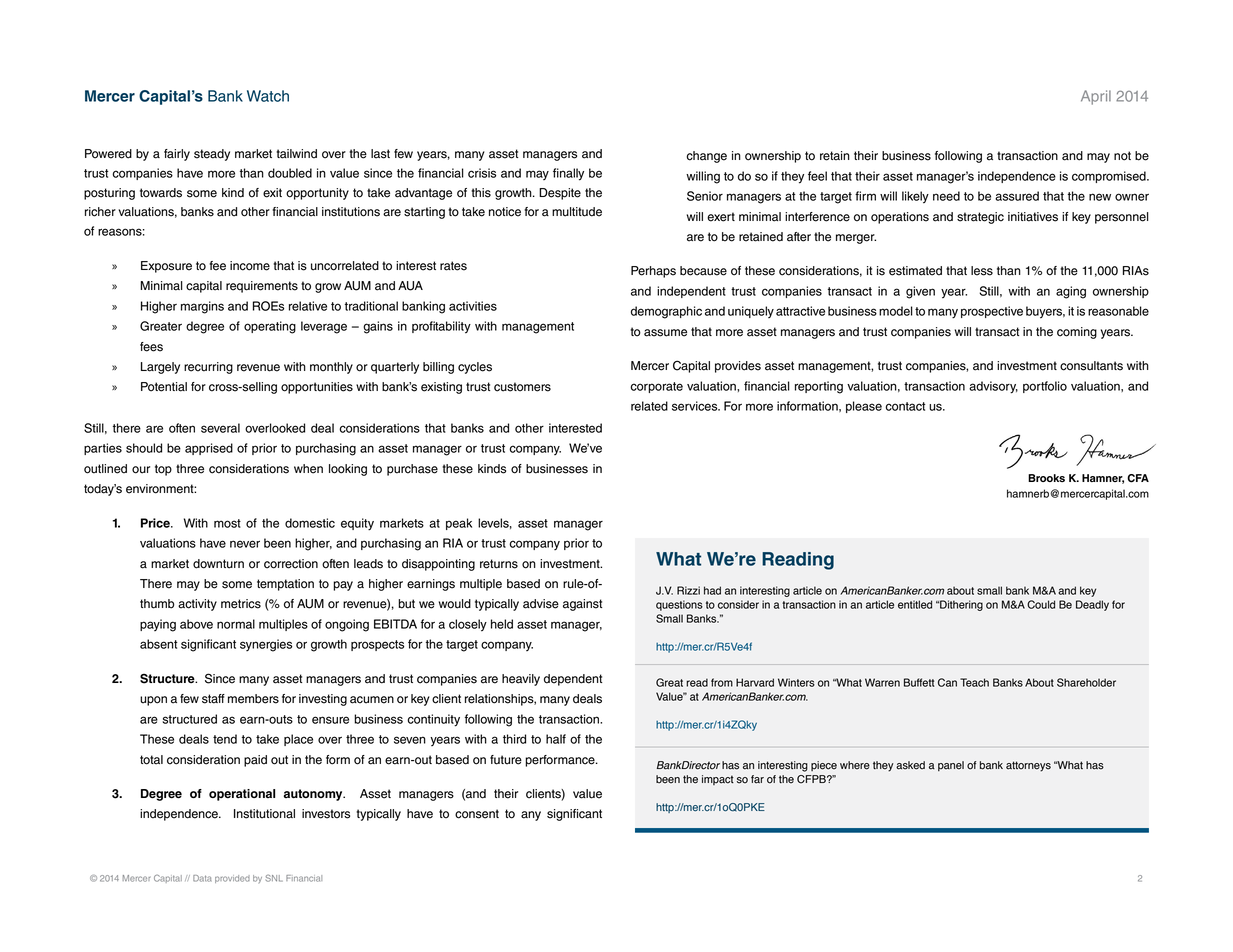  I want to click on consent, so click(477, 814).
